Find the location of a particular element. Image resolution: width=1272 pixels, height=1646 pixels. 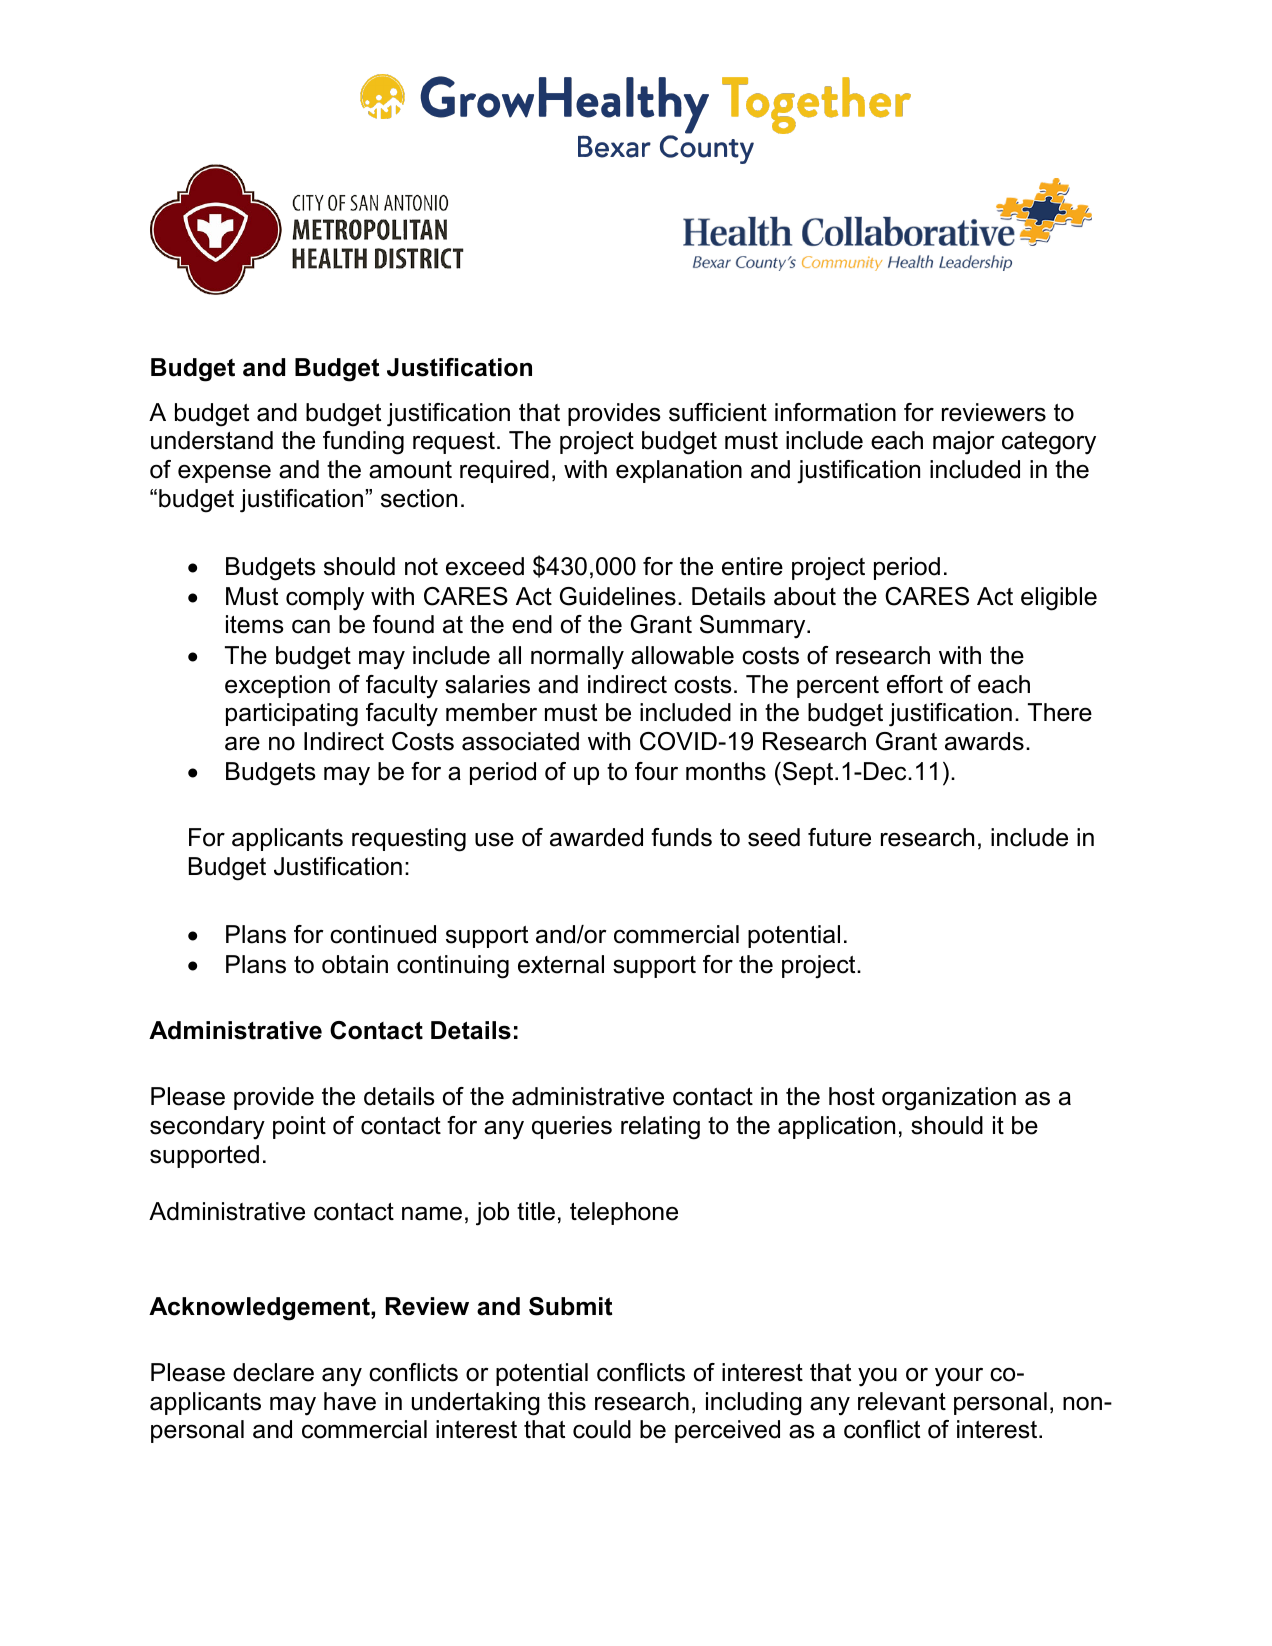

explanation is located at coordinates (679, 471).
